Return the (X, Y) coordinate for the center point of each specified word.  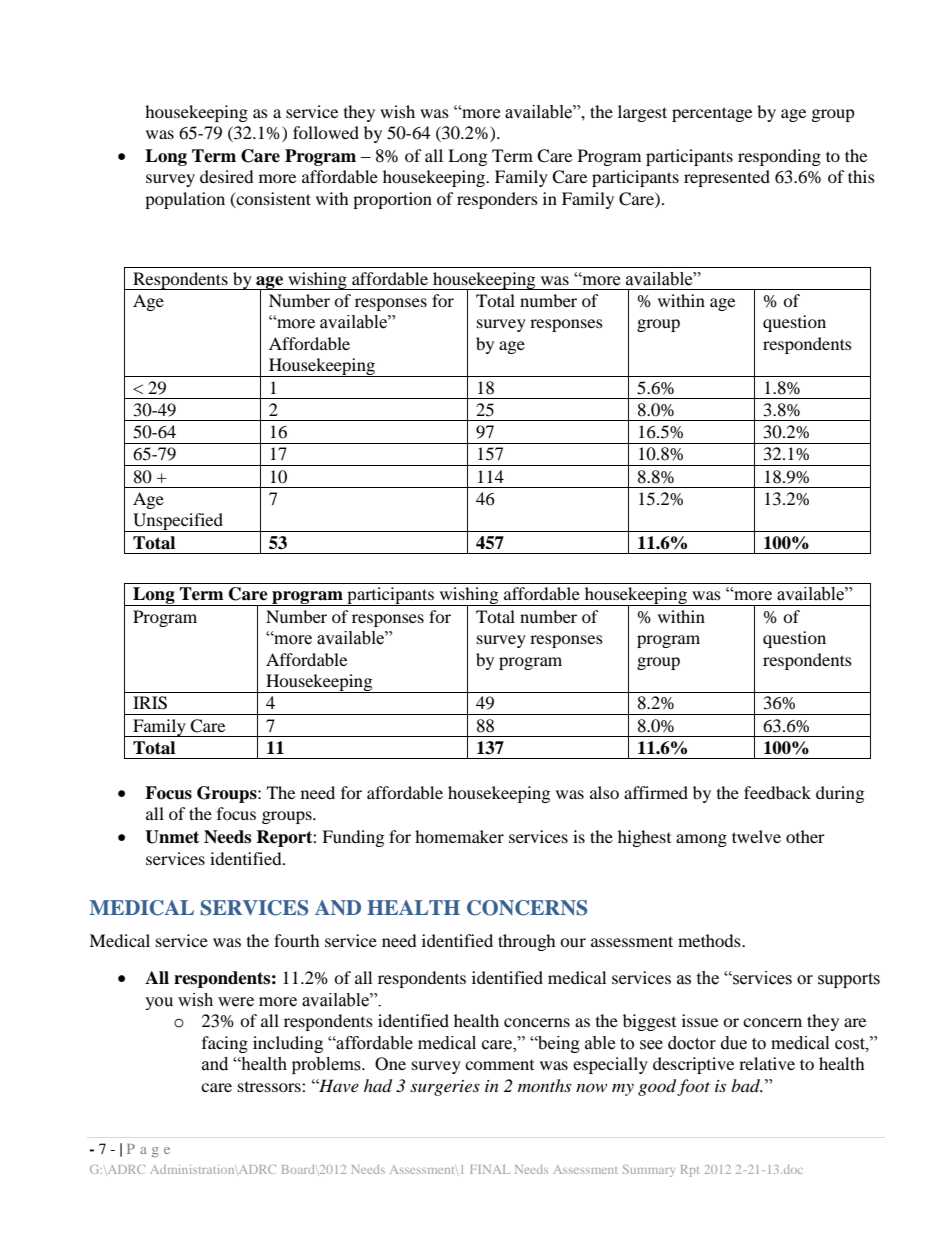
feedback (777, 792)
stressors (270, 1087)
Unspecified (178, 522)
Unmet (172, 837)
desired (227, 176)
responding (779, 157)
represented (727, 178)
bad (746, 1085)
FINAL (490, 1169)
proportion (392, 200)
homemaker (459, 836)
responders (497, 200)
